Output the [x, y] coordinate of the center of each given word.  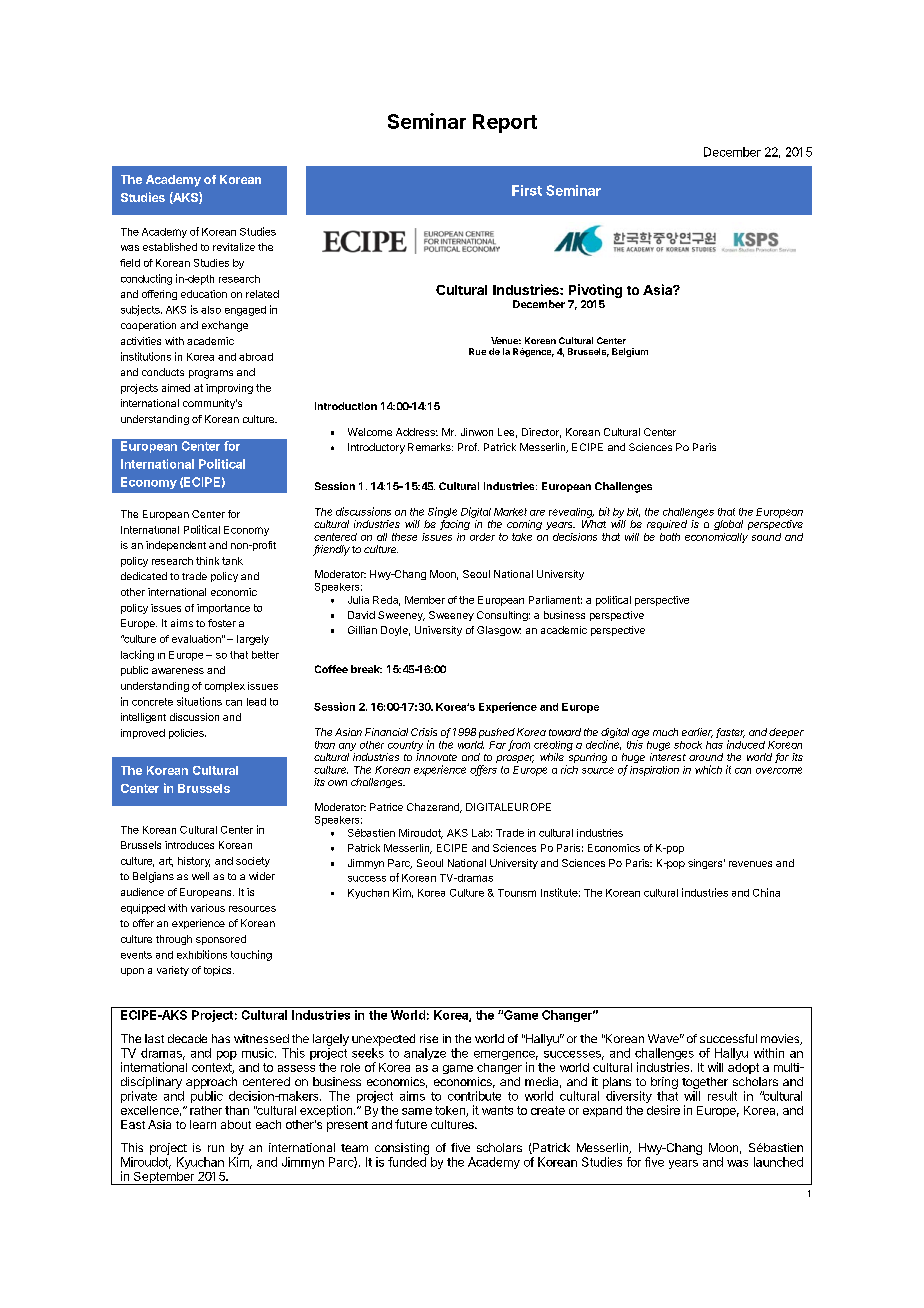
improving [229, 389]
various [208, 908]
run [216, 1148]
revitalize [234, 247]
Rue [477, 351]
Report [505, 123]
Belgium [630, 352]
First [527, 190]
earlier [697, 733]
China [766, 892]
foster [222, 623]
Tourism [517, 893]
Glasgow [499, 631]
